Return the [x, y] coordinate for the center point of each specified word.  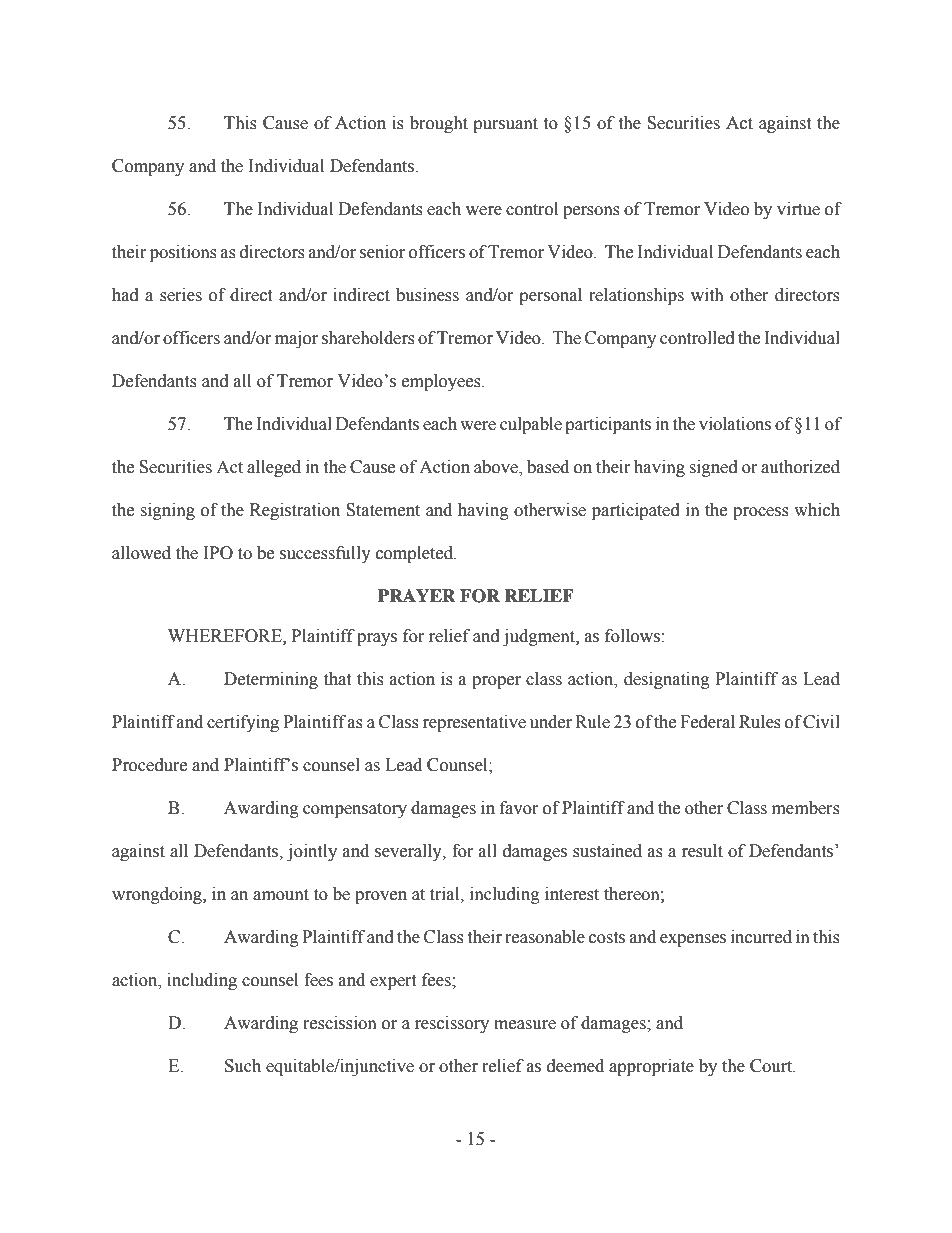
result [702, 851]
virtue [798, 209]
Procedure [149, 765]
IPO [218, 553]
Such [243, 1066]
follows [632, 636]
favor [519, 808]
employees [442, 382]
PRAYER [417, 595]
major [296, 339]
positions [183, 253]
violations [735, 424]
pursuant [505, 125]
